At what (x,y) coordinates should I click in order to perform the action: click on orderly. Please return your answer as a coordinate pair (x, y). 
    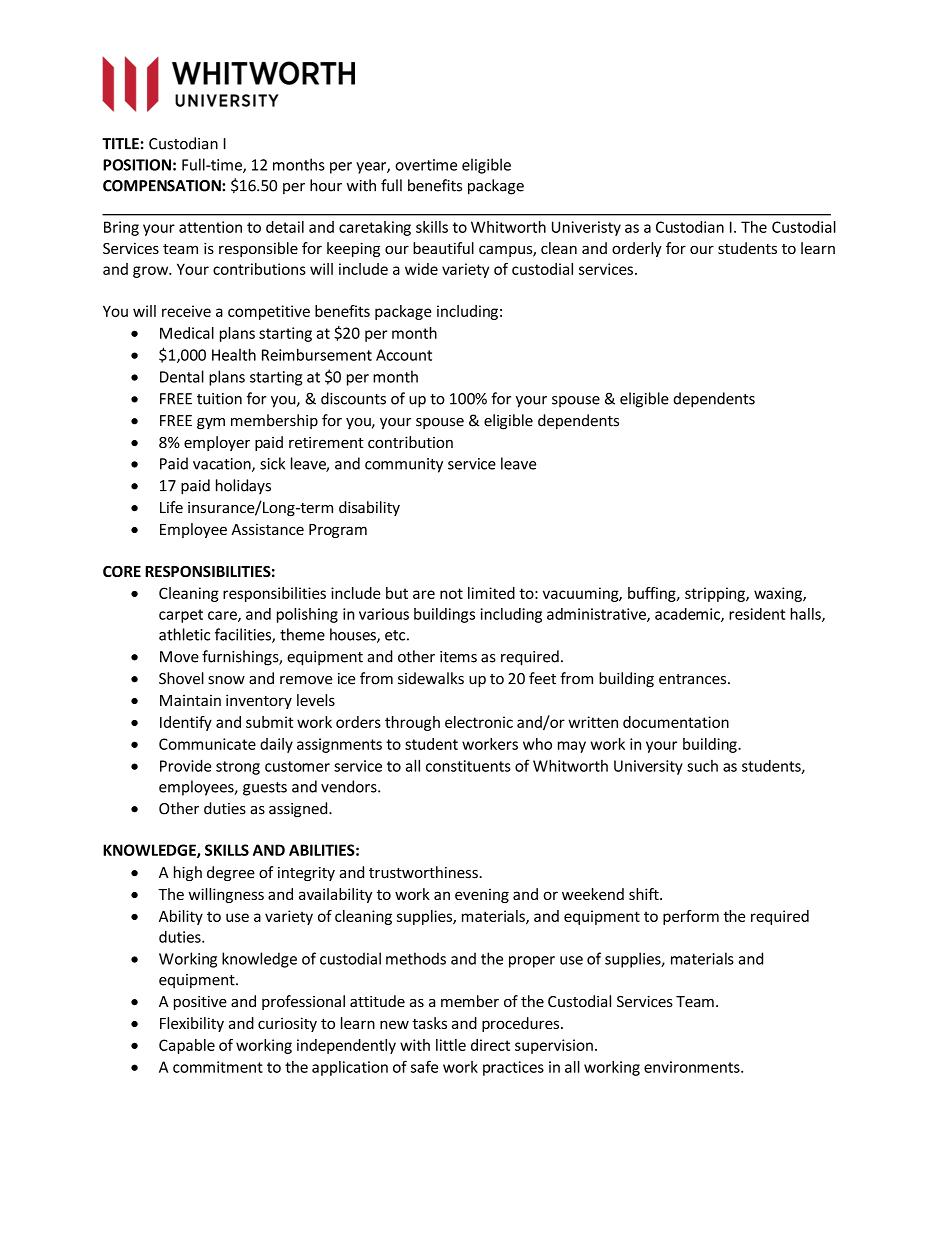
    Looking at the image, I should click on (637, 249).
